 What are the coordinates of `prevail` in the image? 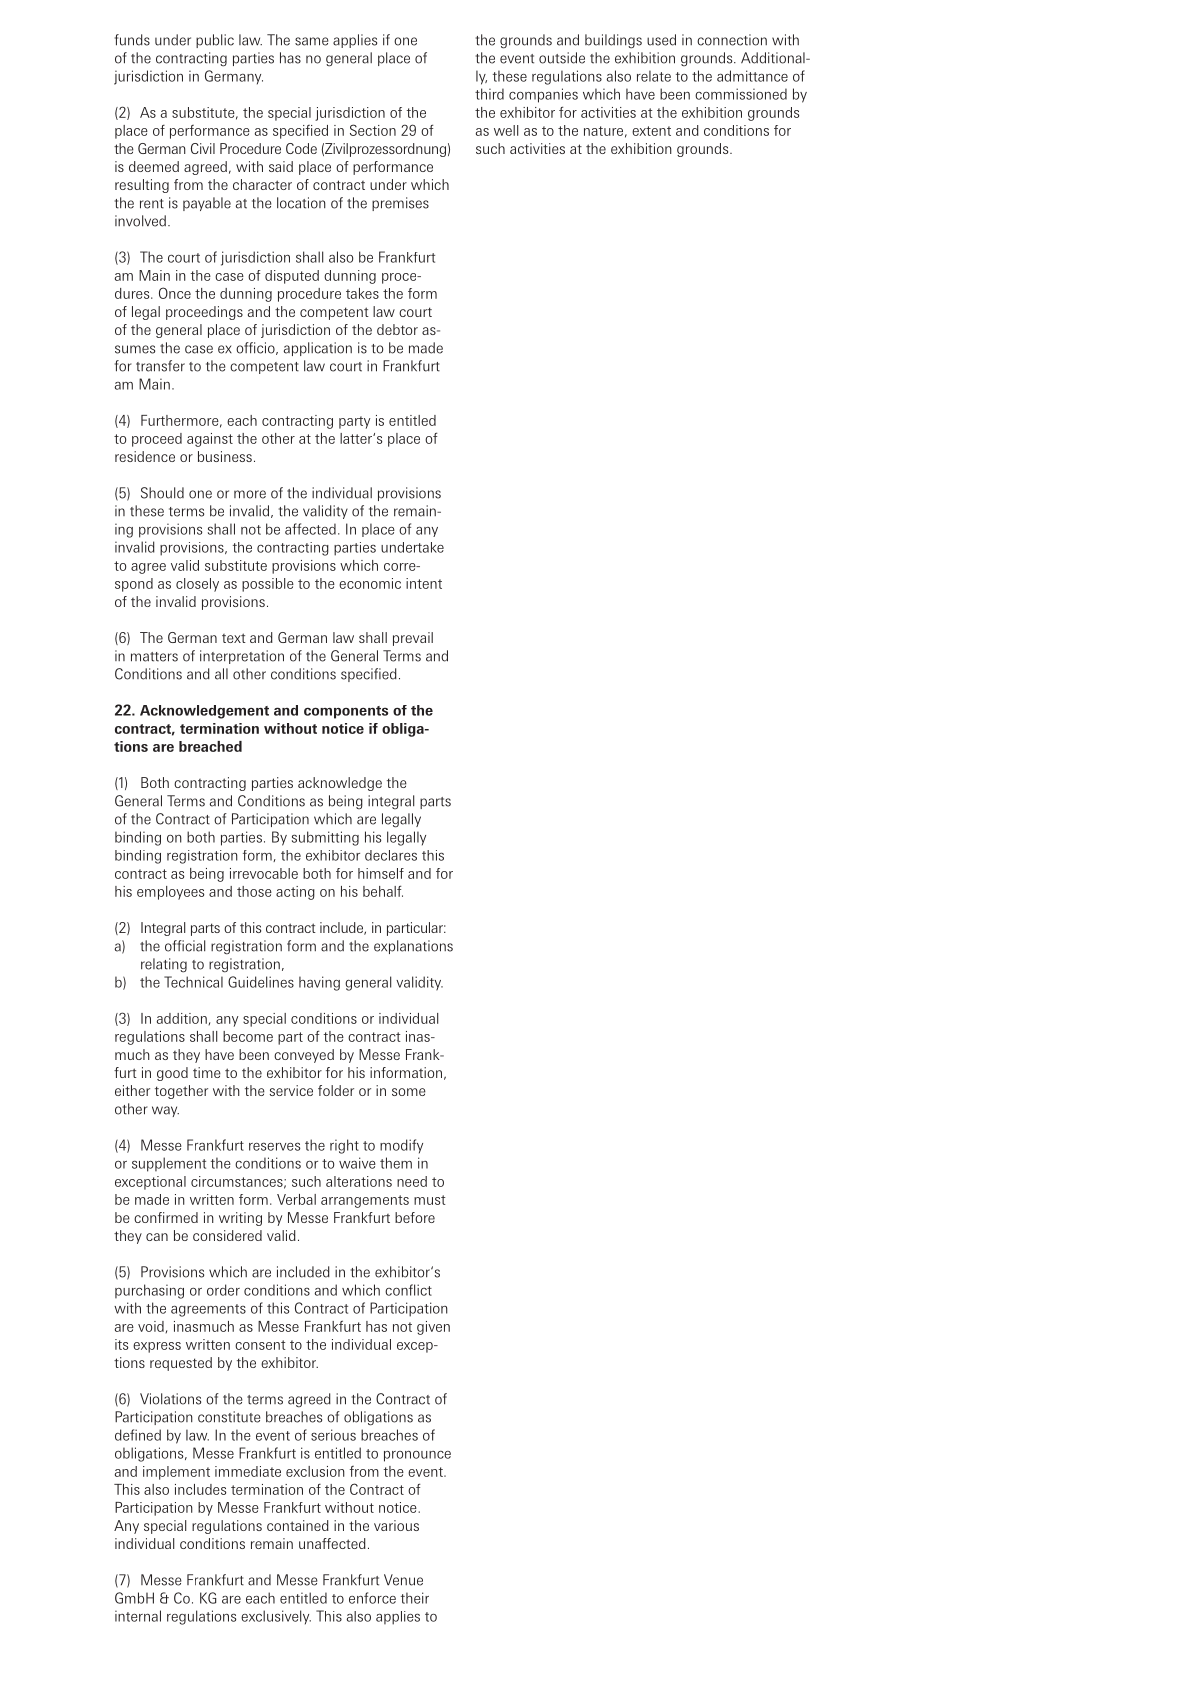 It's located at (413, 639).
